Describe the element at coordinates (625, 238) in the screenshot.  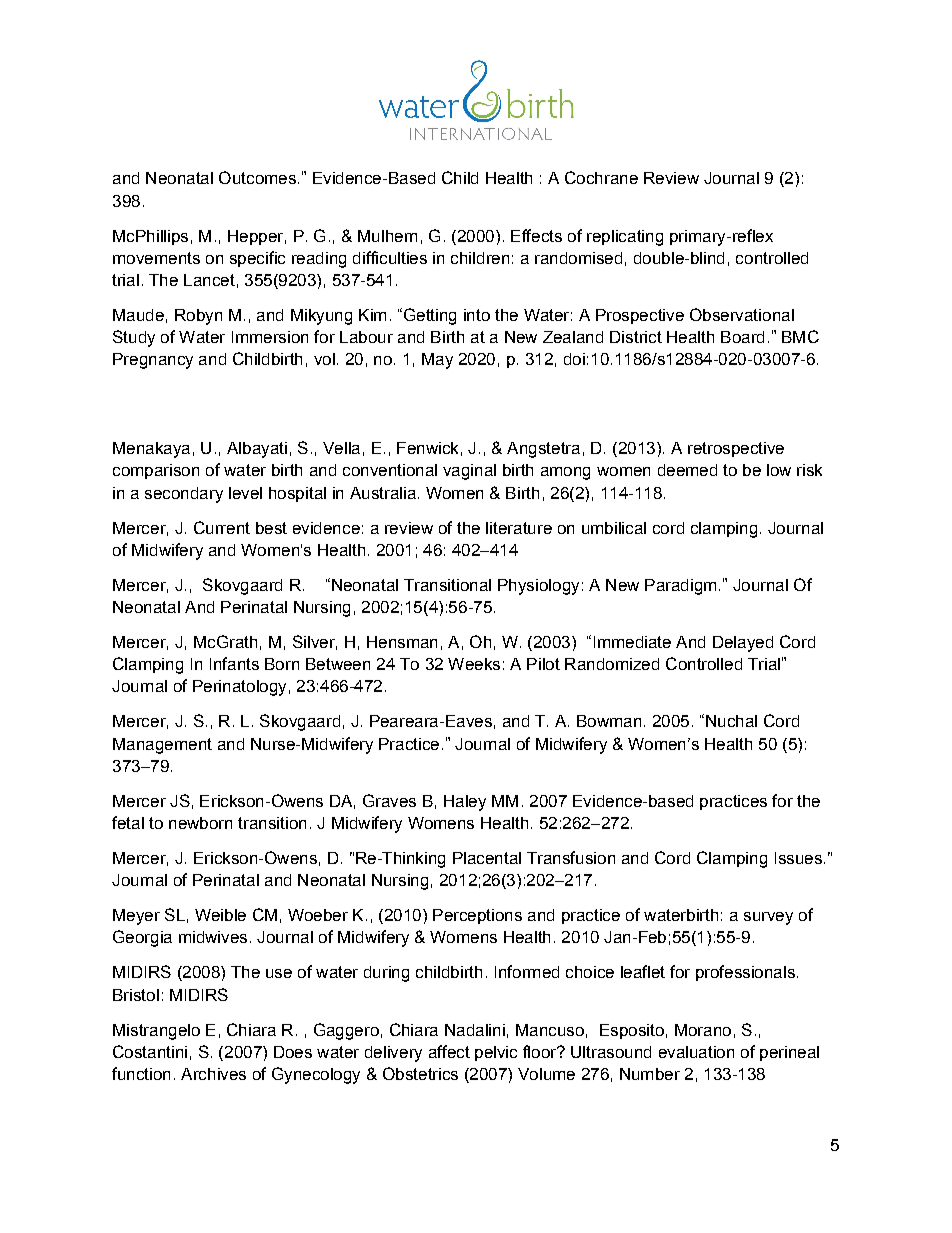
I see `replicating` at that location.
